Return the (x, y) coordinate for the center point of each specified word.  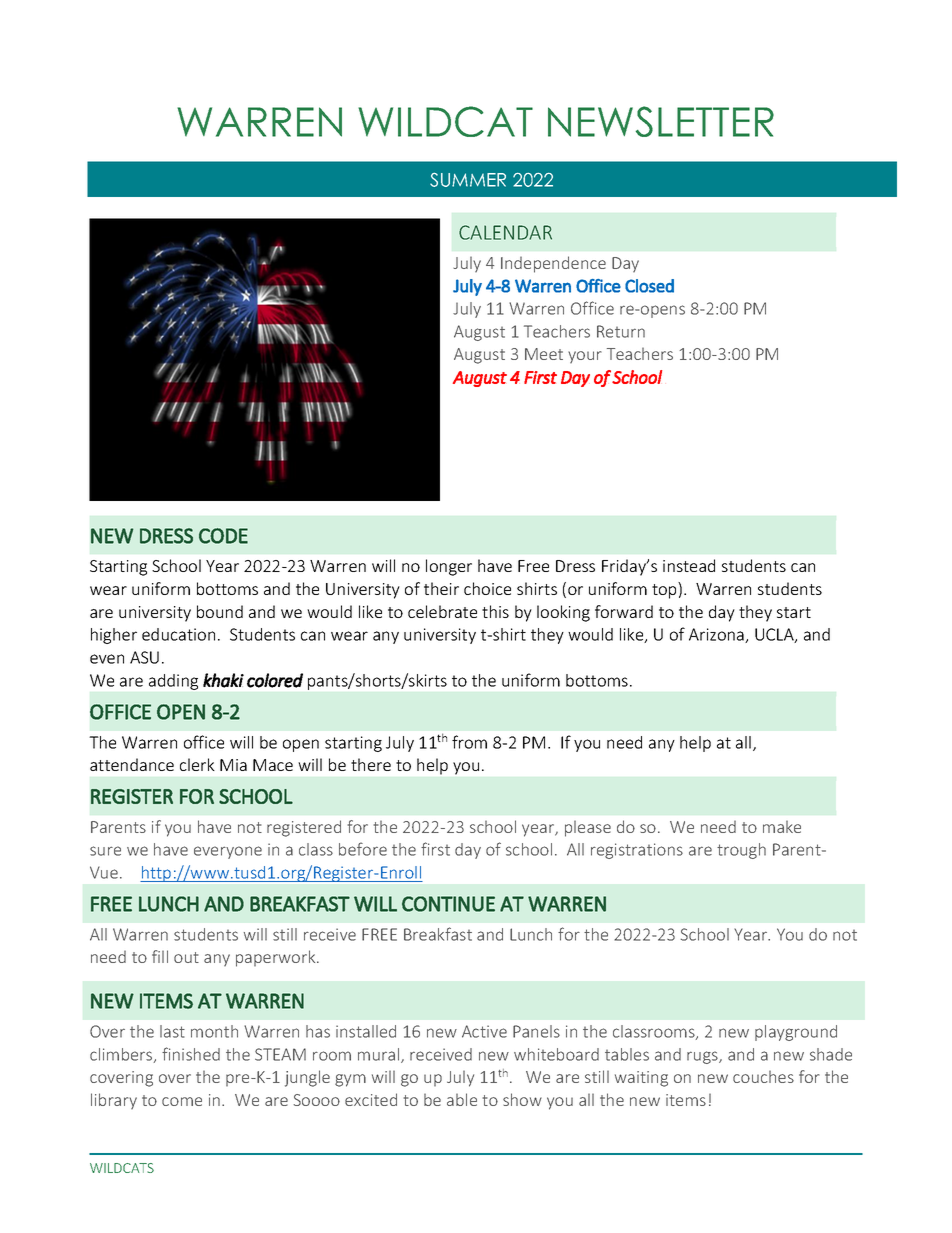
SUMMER (468, 180)
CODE (223, 536)
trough (741, 851)
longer (449, 567)
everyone (228, 852)
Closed (649, 286)
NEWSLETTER (661, 121)
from (469, 742)
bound (220, 611)
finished (191, 1054)
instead (689, 565)
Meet (544, 354)
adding (173, 682)
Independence (553, 264)
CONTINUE (448, 904)
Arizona (717, 635)
